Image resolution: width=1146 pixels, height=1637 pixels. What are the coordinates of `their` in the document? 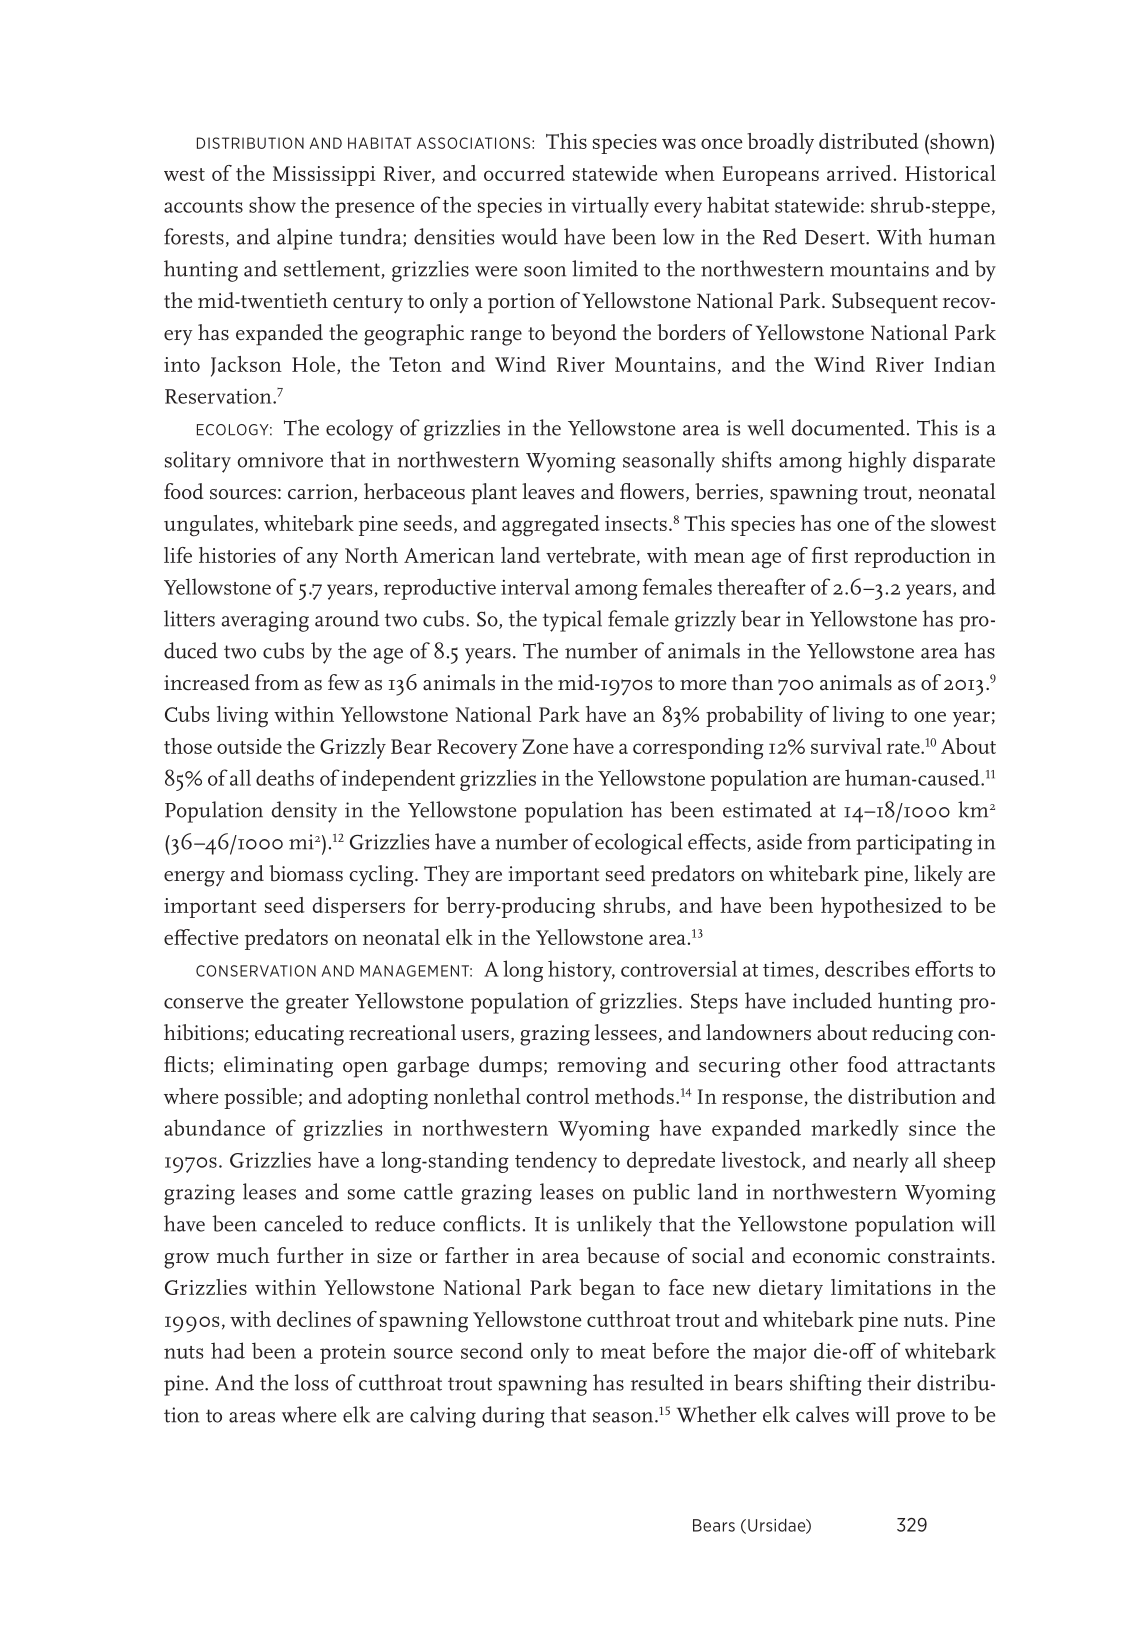 It's located at (889, 1382).
